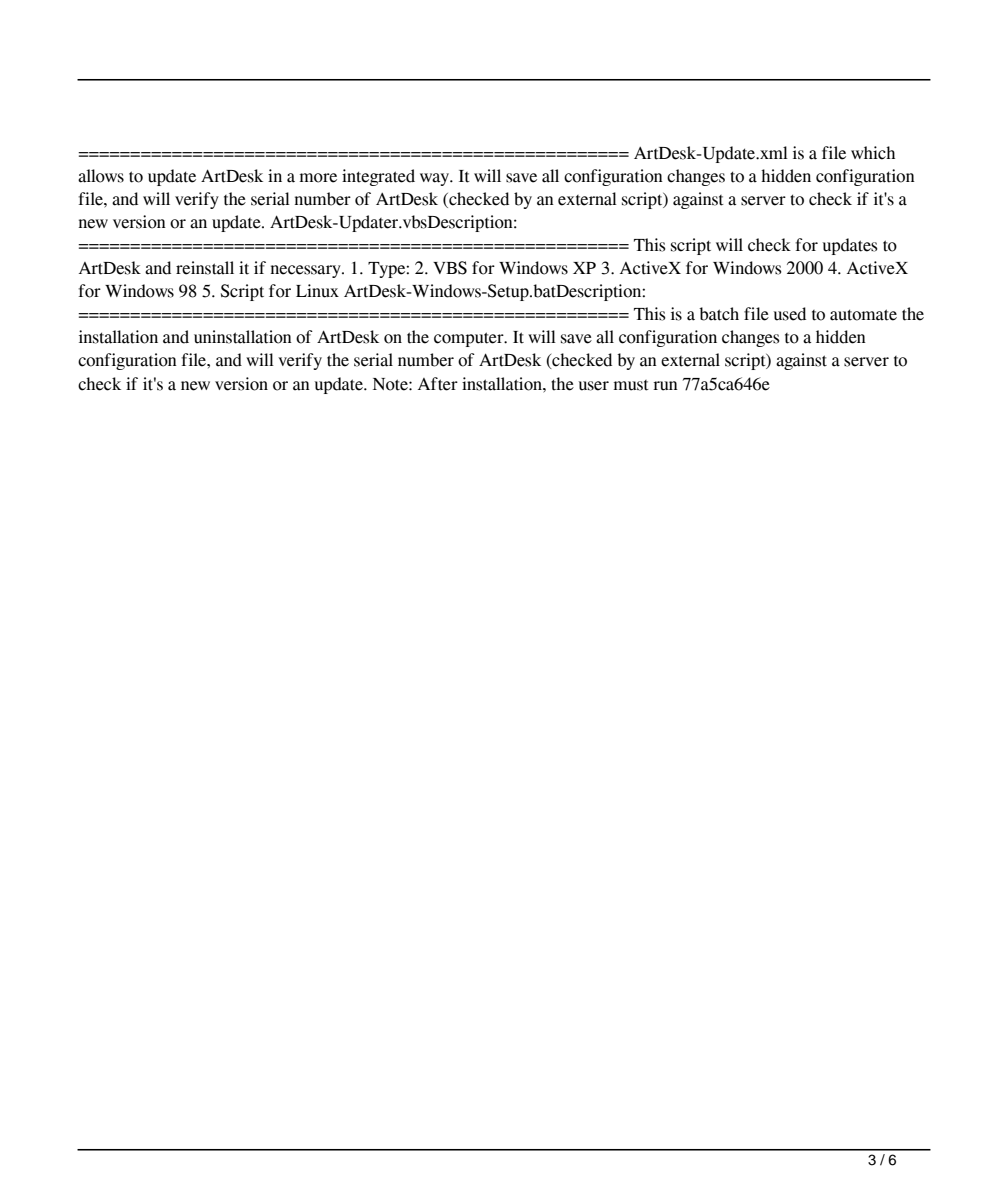  Describe the element at coordinates (594, 386) in the screenshot. I see `user` at that location.
